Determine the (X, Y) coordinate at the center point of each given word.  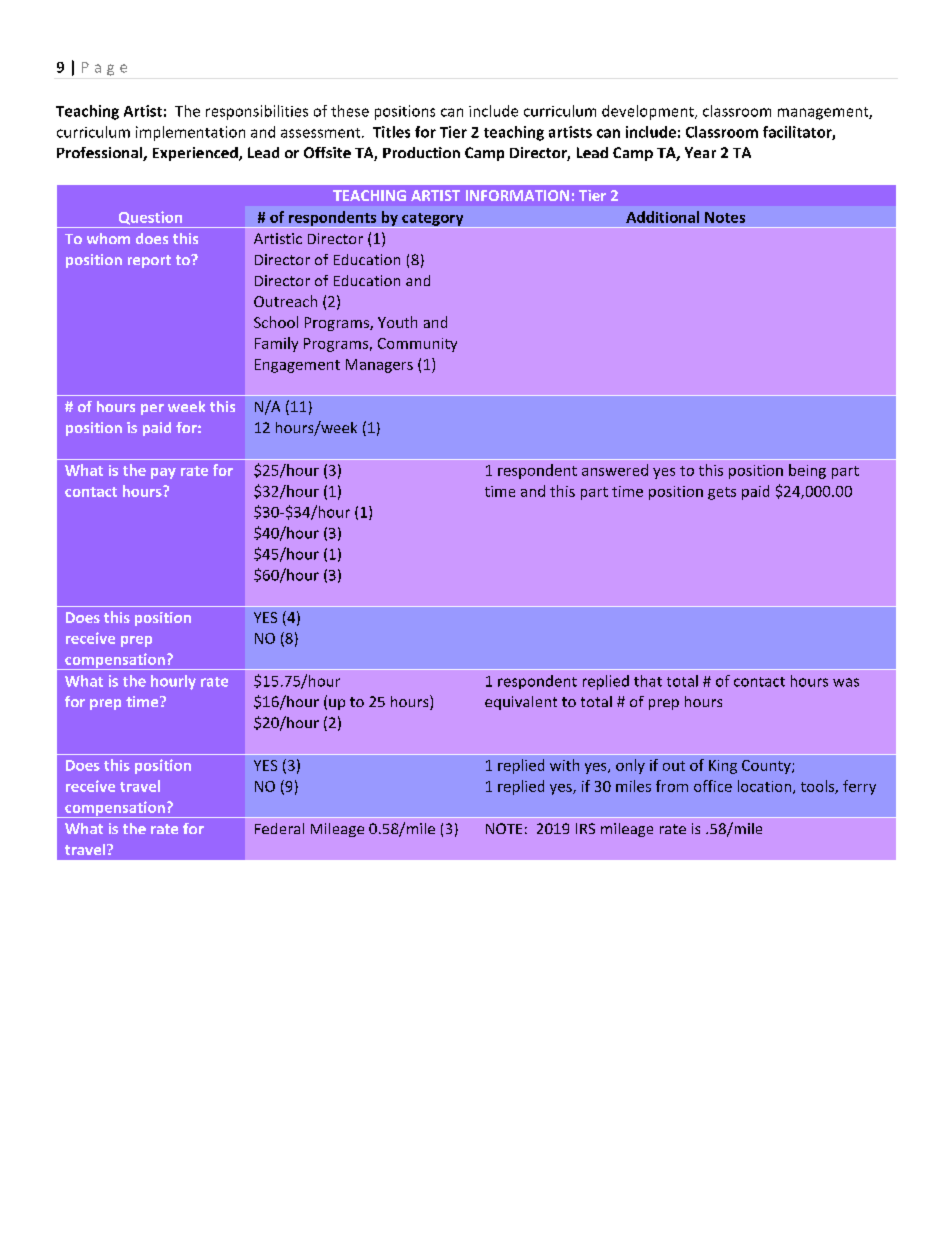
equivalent (521, 703)
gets (722, 493)
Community (417, 345)
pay (163, 473)
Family (276, 344)
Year (700, 152)
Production (421, 152)
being (807, 471)
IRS (585, 828)
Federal (279, 828)
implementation (190, 133)
